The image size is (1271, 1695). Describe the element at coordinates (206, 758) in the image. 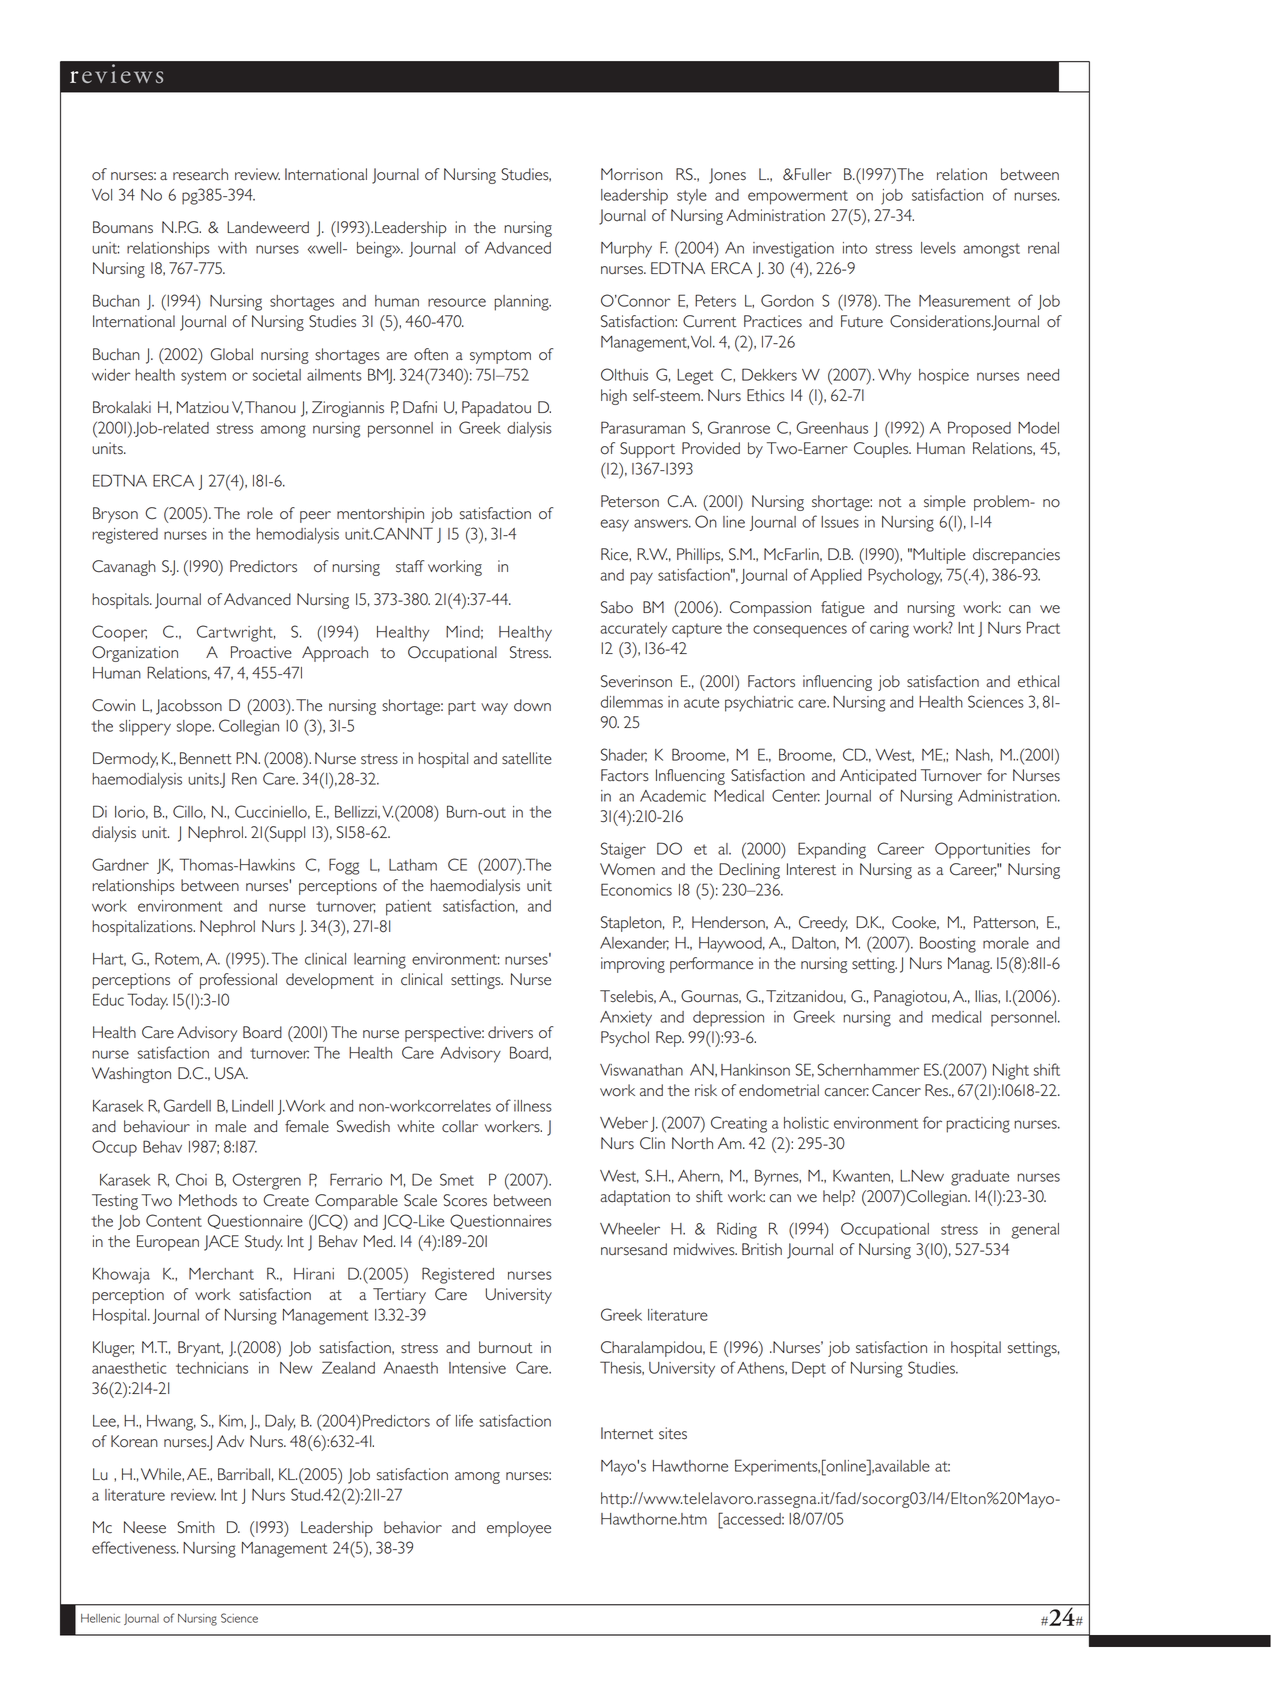

I see `Bennett` at that location.
